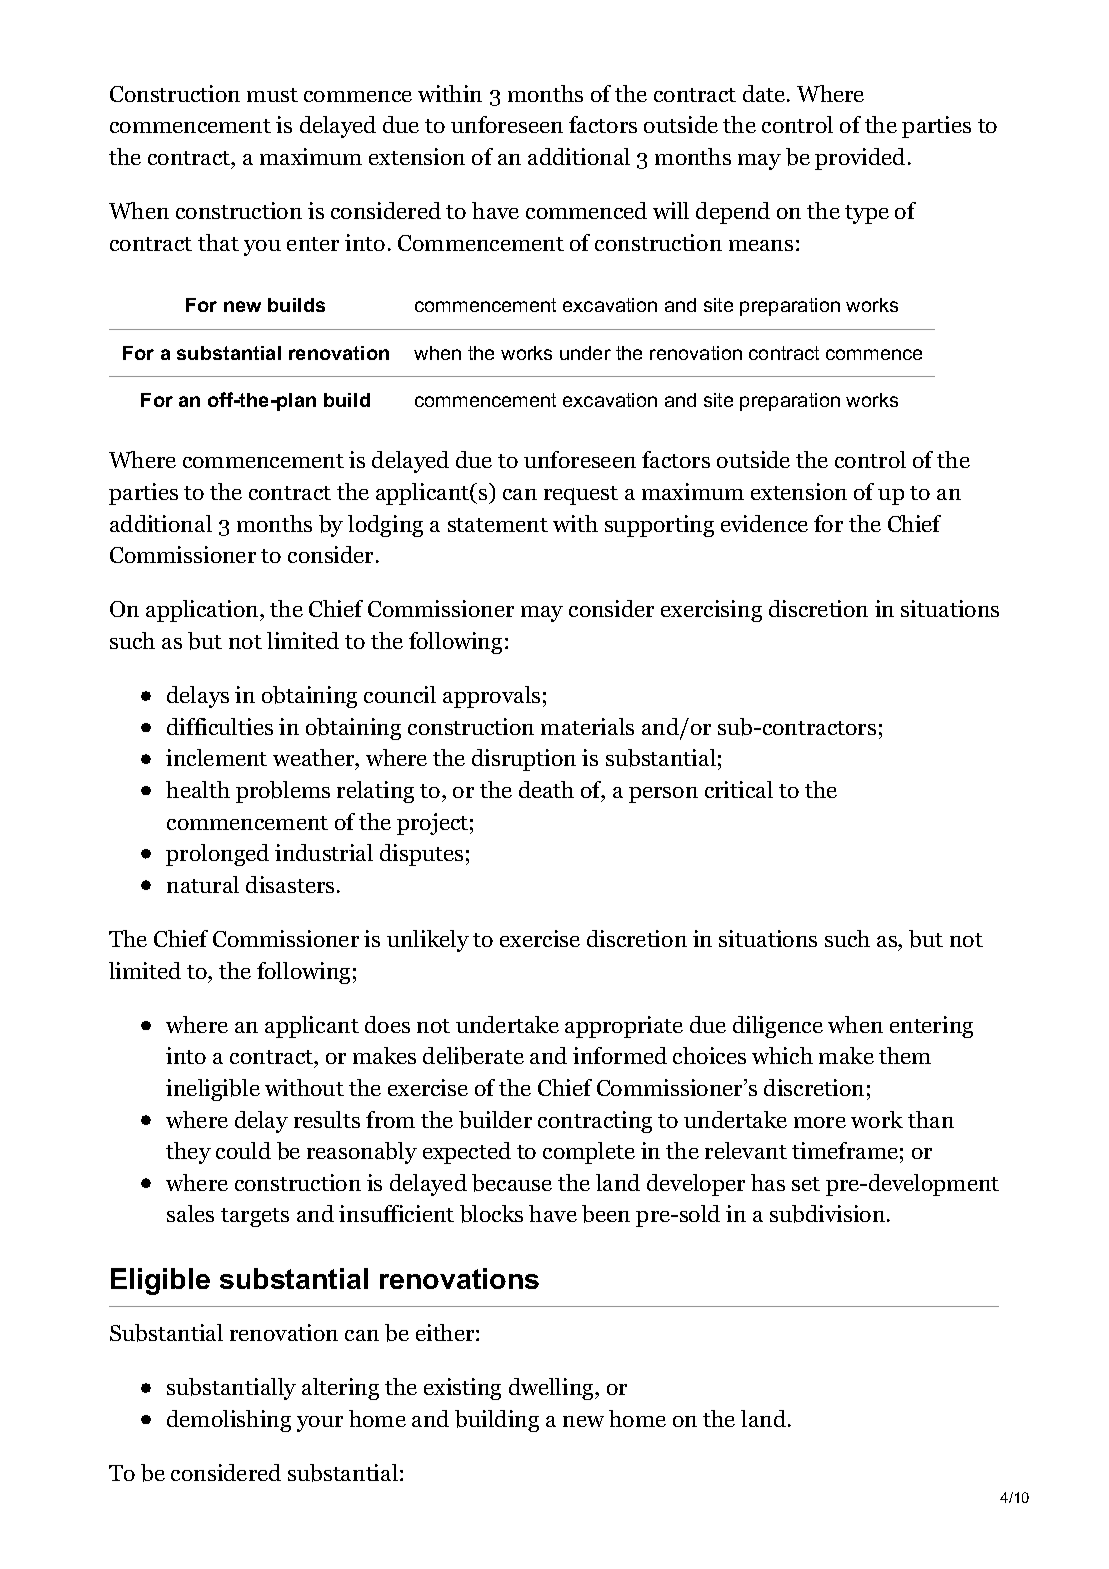  Describe the element at coordinates (320, 1424) in the screenshot. I see `your` at that location.
